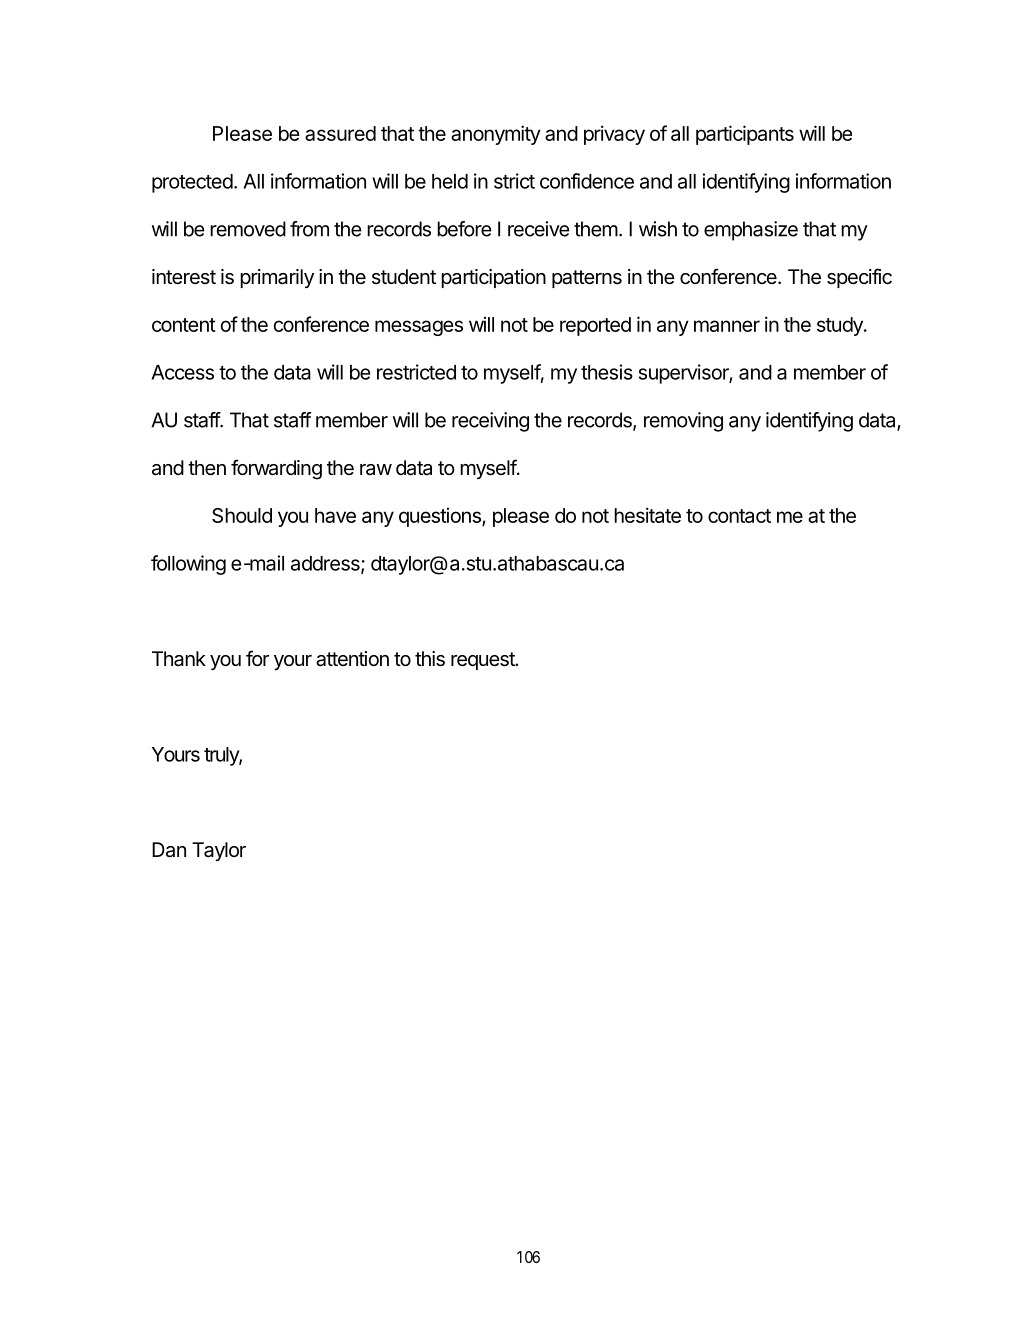 Image resolution: width=1026 pixels, height=1327 pixels. Describe the element at coordinates (496, 135) in the page. I see `anonymity` at that location.
